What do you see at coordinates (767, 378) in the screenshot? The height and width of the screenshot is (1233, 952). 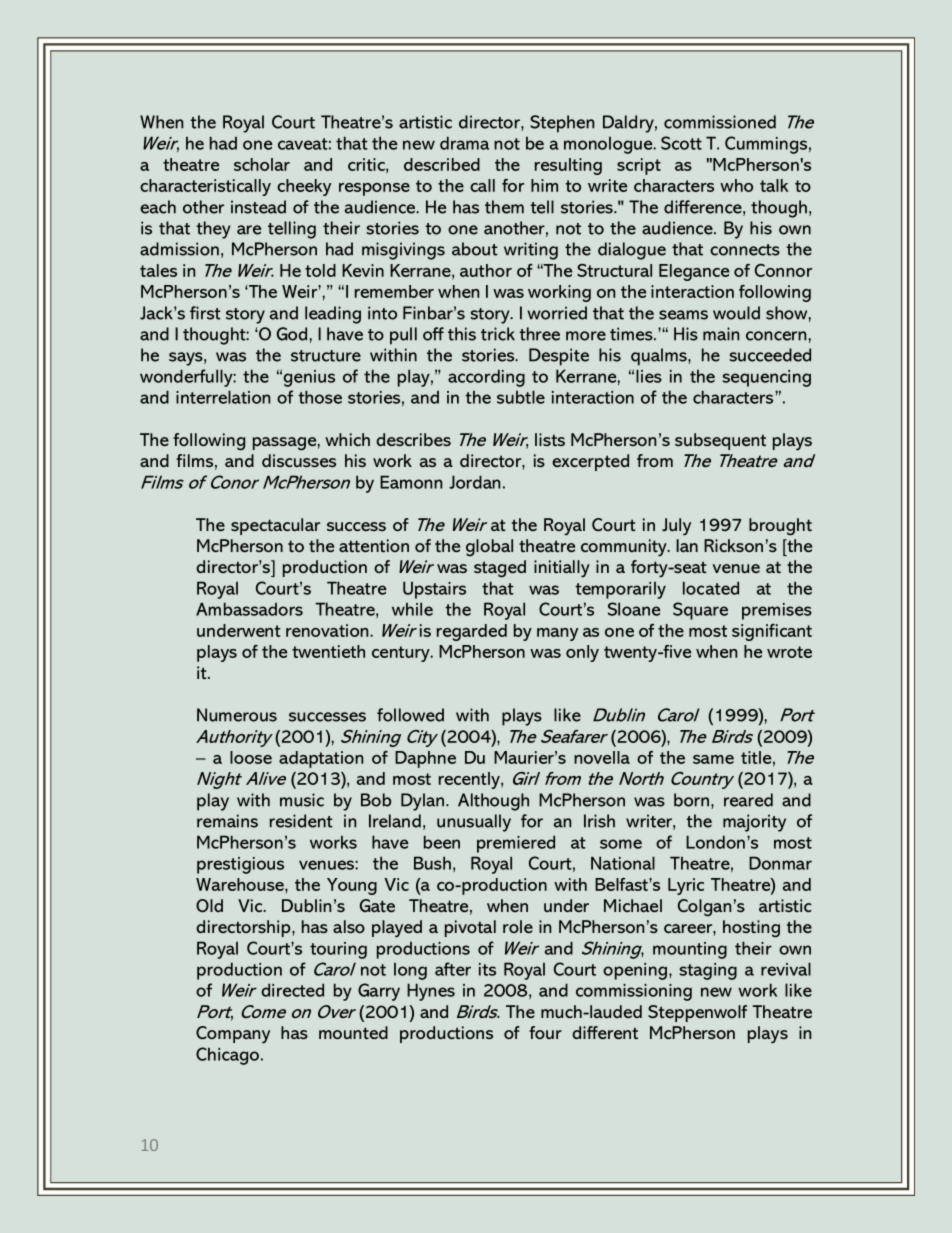 I see `sequencing` at bounding box center [767, 378].
